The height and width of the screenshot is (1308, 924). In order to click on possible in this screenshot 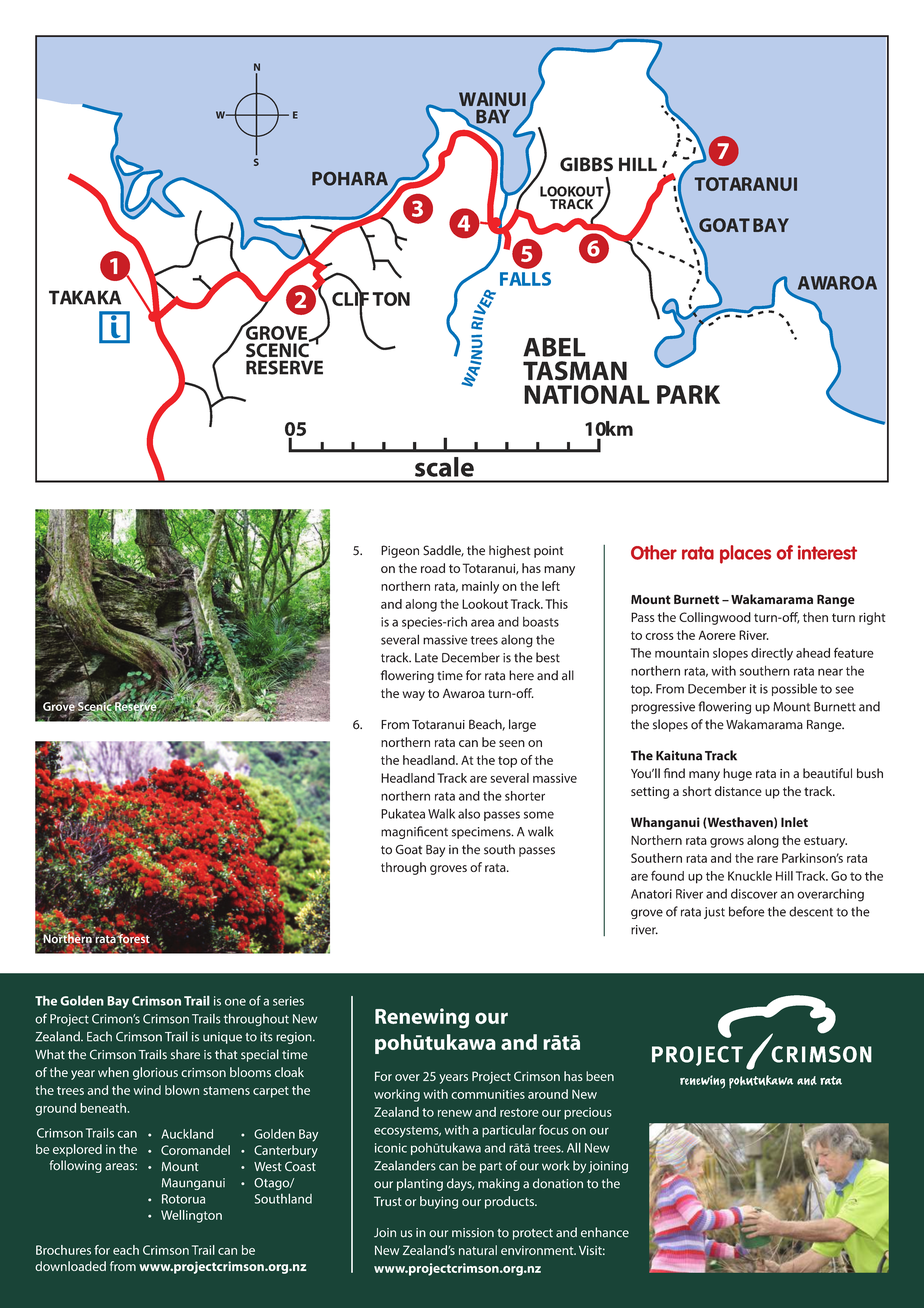, I will do `click(794, 689)`.
